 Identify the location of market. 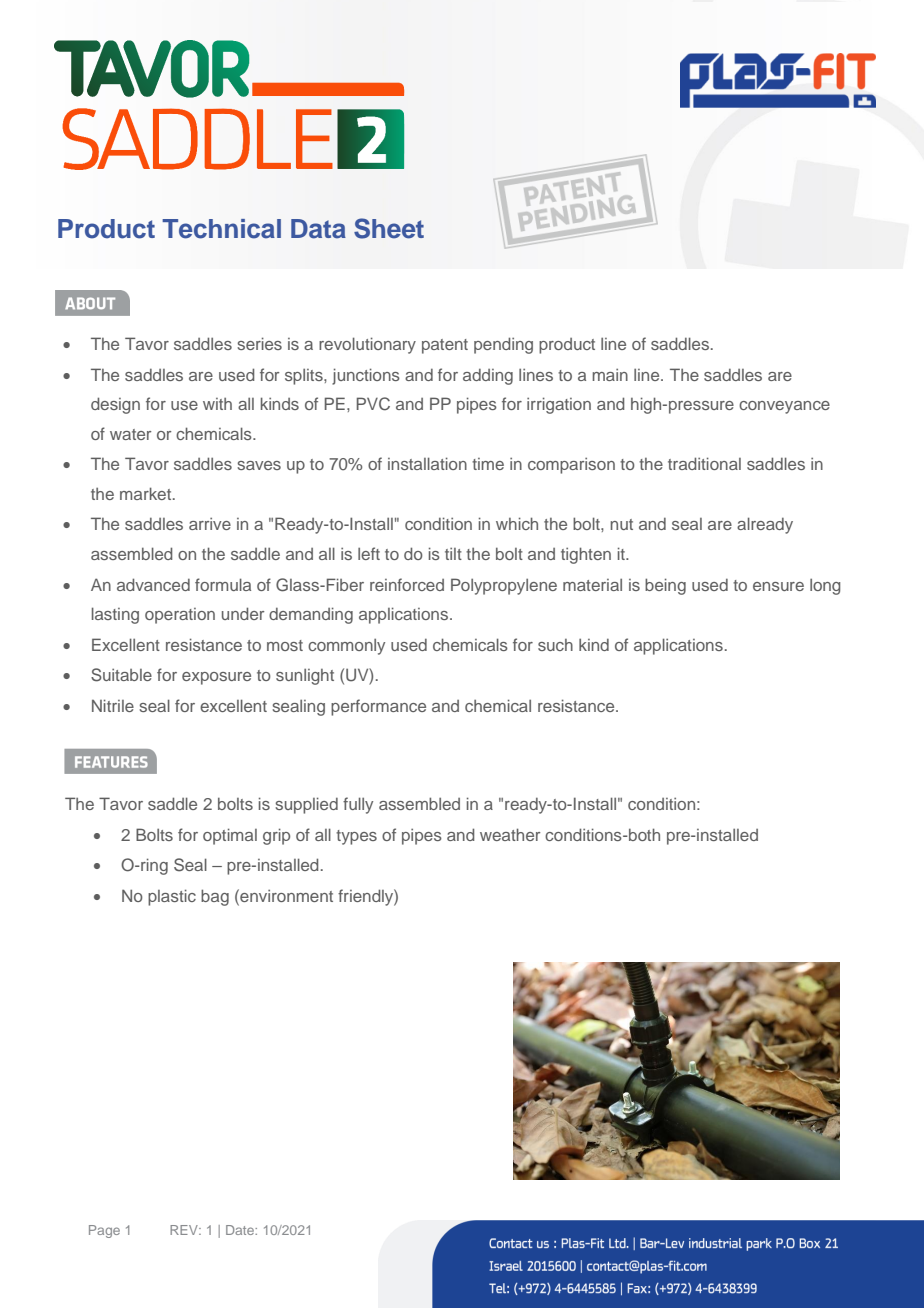
(147, 493).
